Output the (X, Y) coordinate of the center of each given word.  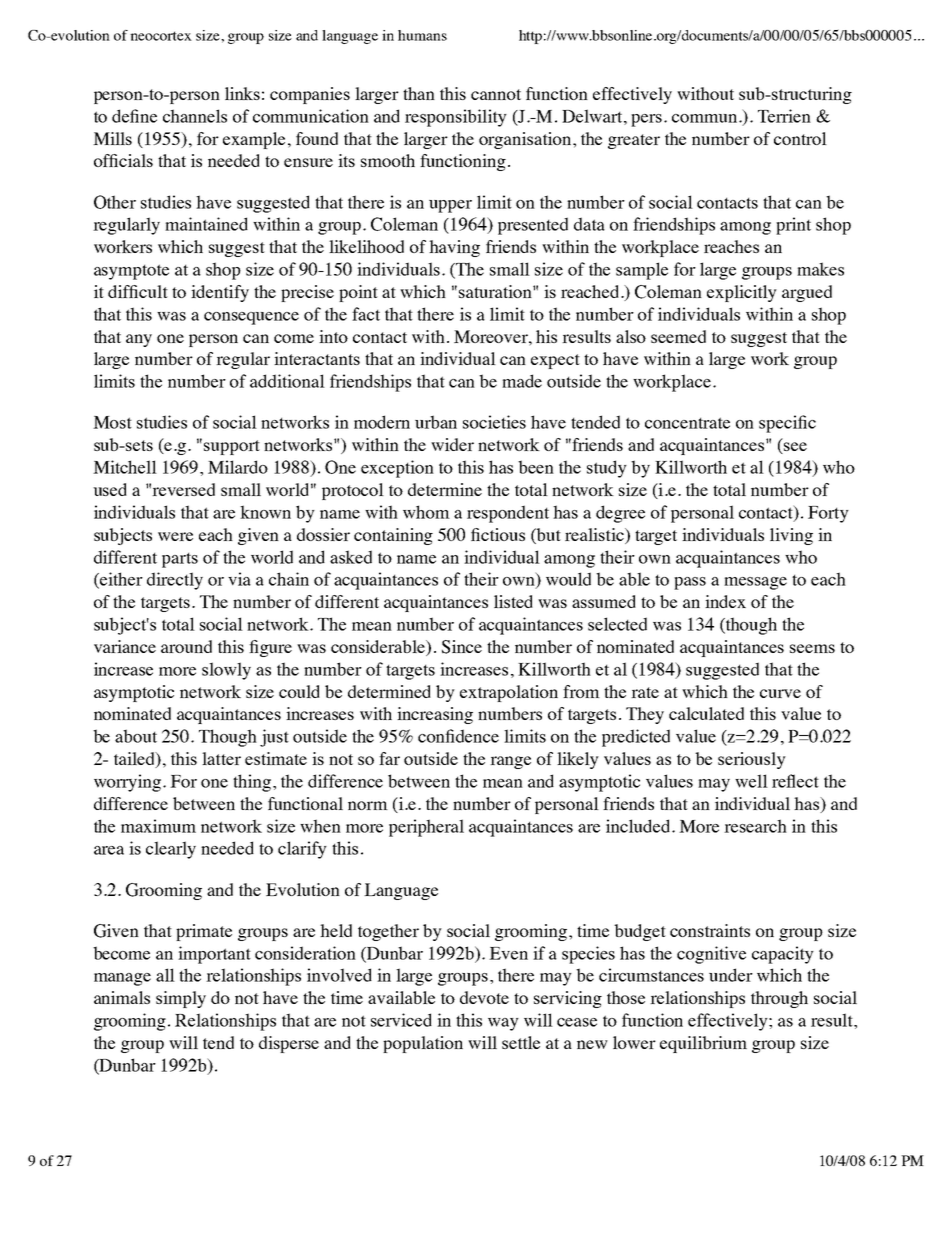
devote (484, 997)
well (751, 781)
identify (220, 293)
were (175, 536)
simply (181, 999)
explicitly (742, 293)
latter (221, 758)
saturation (496, 291)
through (779, 999)
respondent (508, 514)
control (800, 138)
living (791, 536)
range (510, 762)
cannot (496, 94)
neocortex (161, 36)
